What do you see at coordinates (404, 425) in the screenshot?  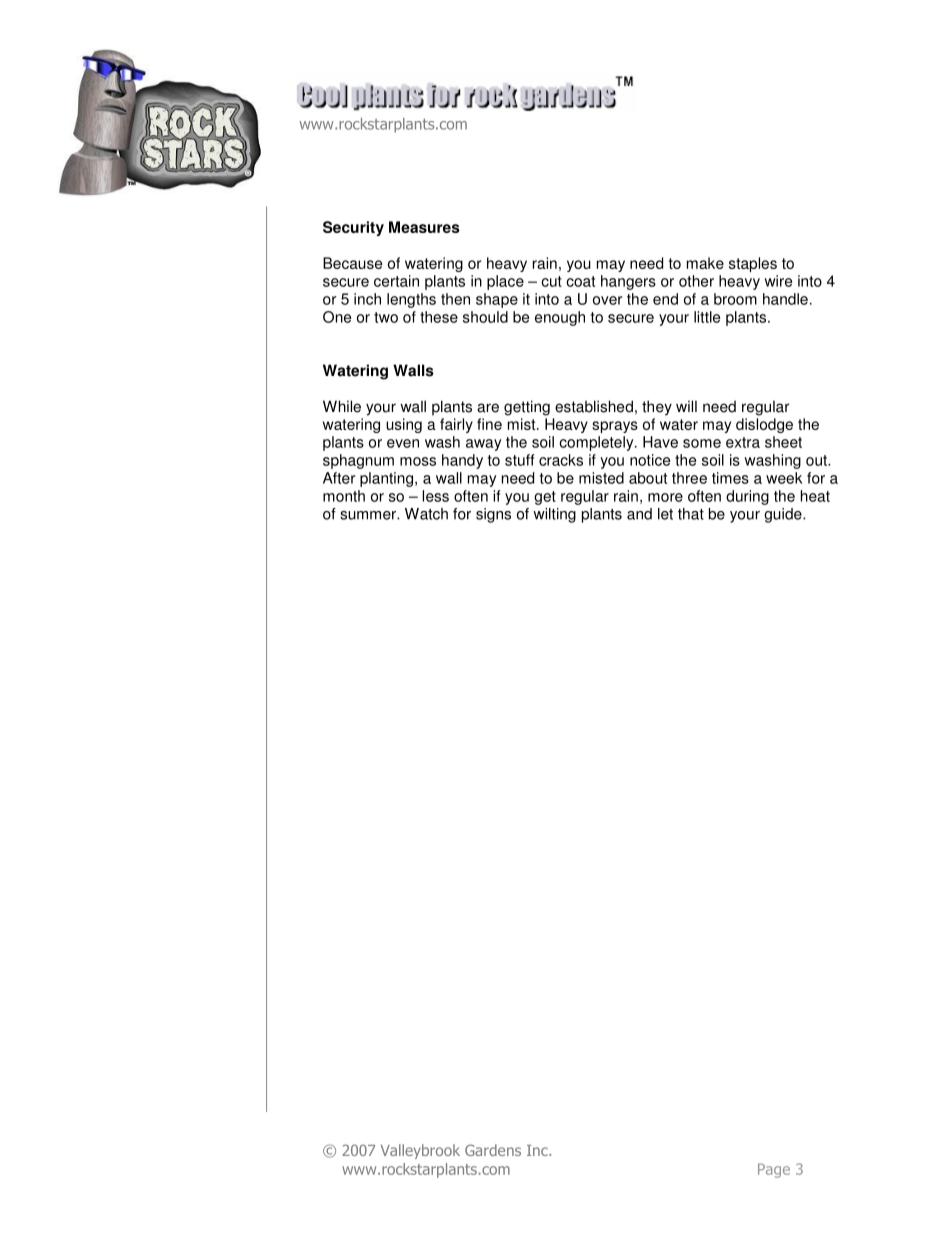 I see `using` at bounding box center [404, 425].
